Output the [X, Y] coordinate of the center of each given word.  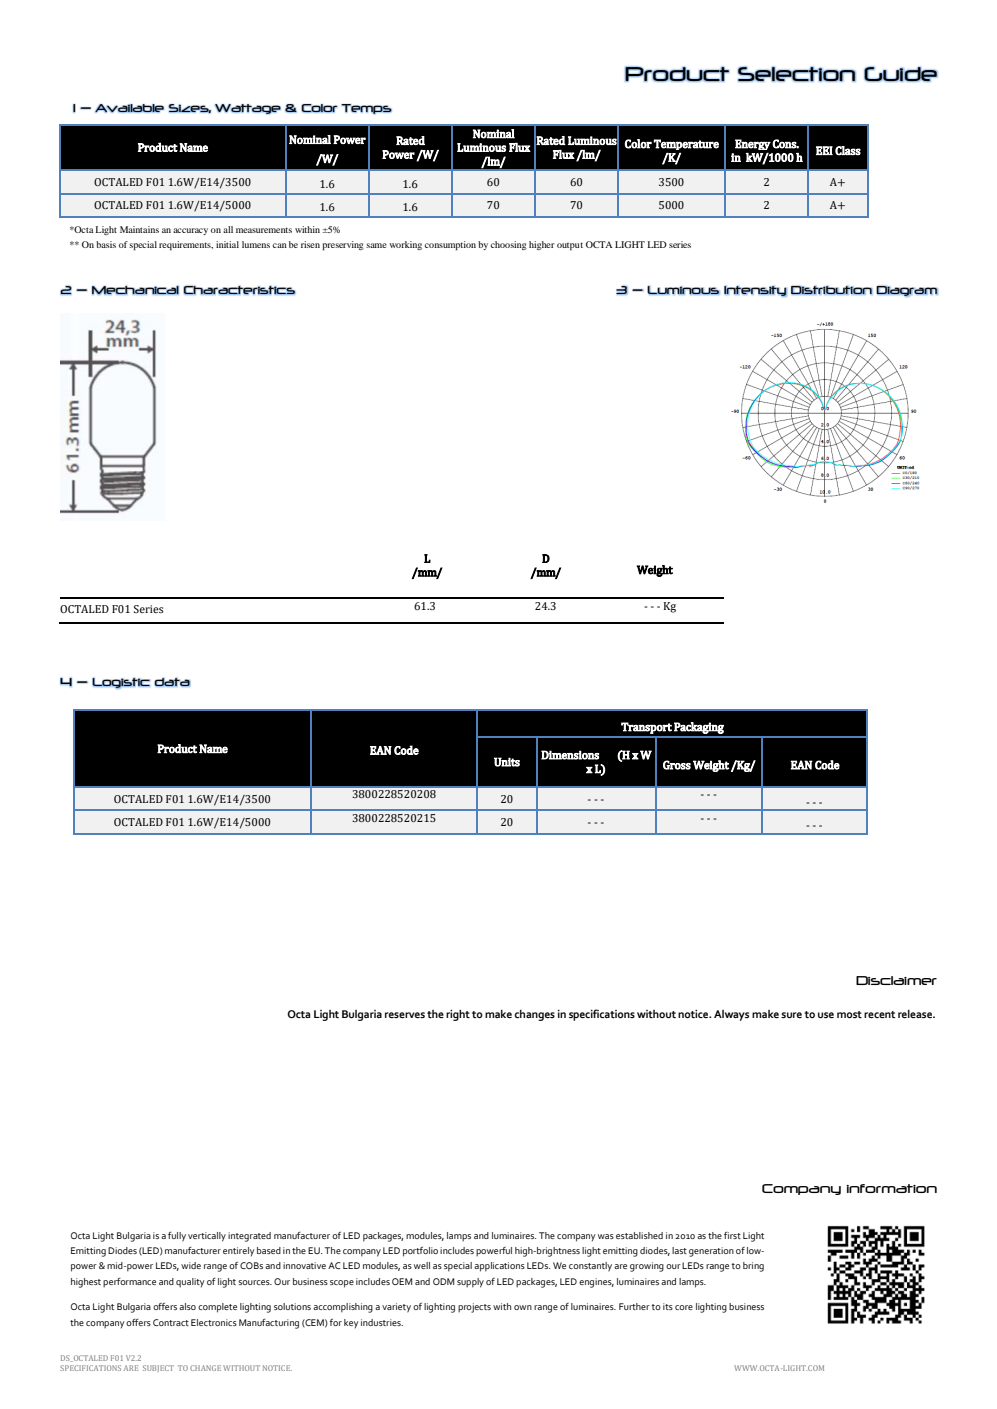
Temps [366, 109]
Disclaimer [896, 980]
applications [499, 1267]
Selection [797, 74]
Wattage [248, 109]
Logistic [121, 683]
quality [190, 1283]
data [172, 682]
